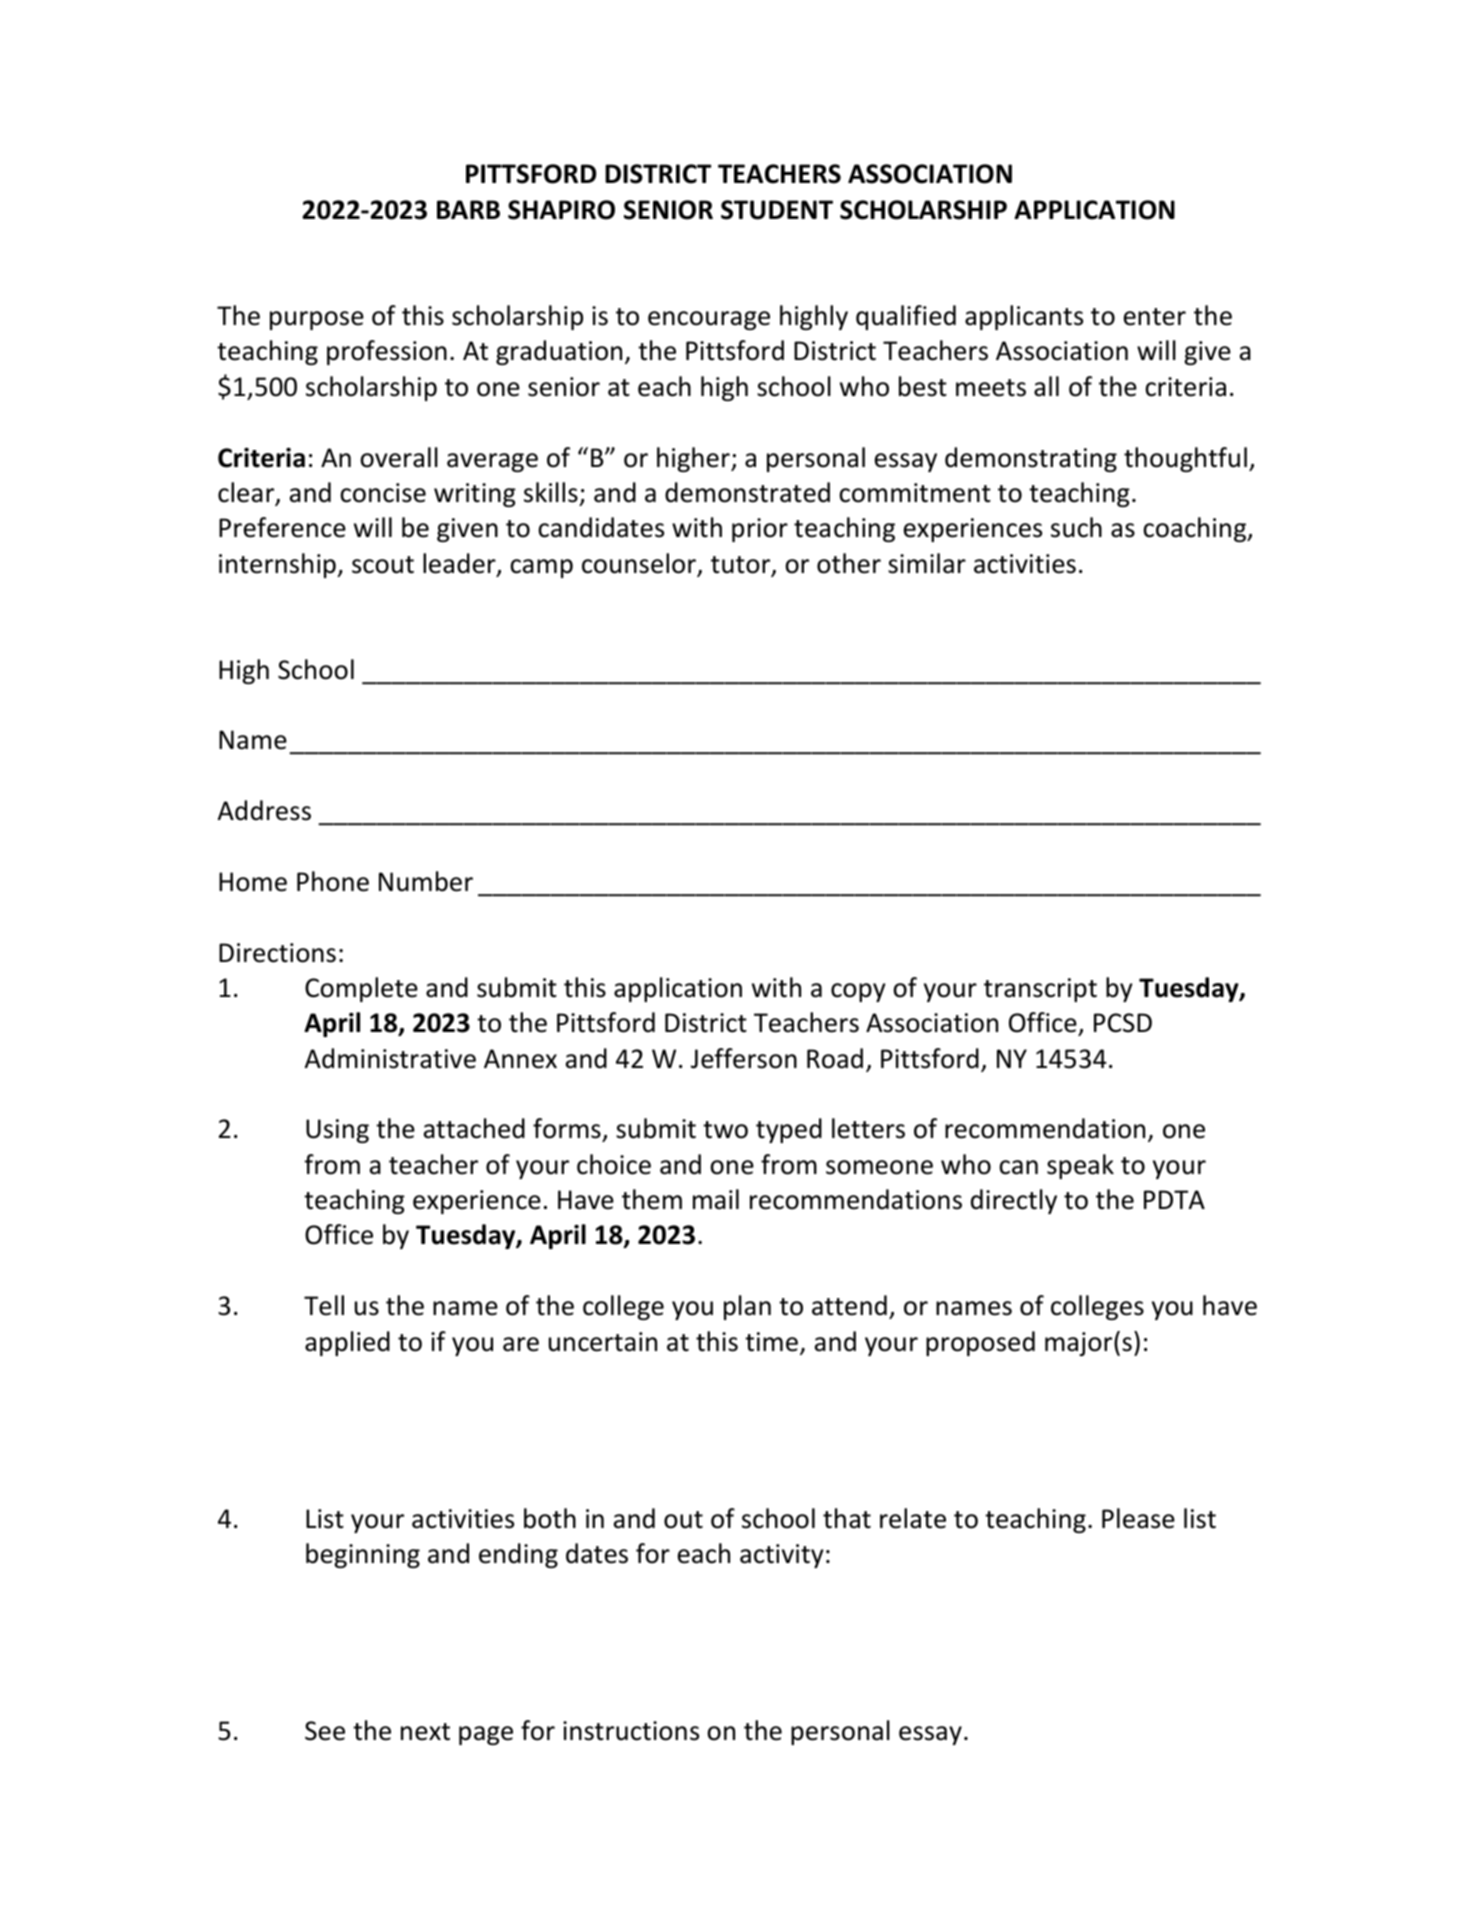  I want to click on purpose, so click(317, 320).
